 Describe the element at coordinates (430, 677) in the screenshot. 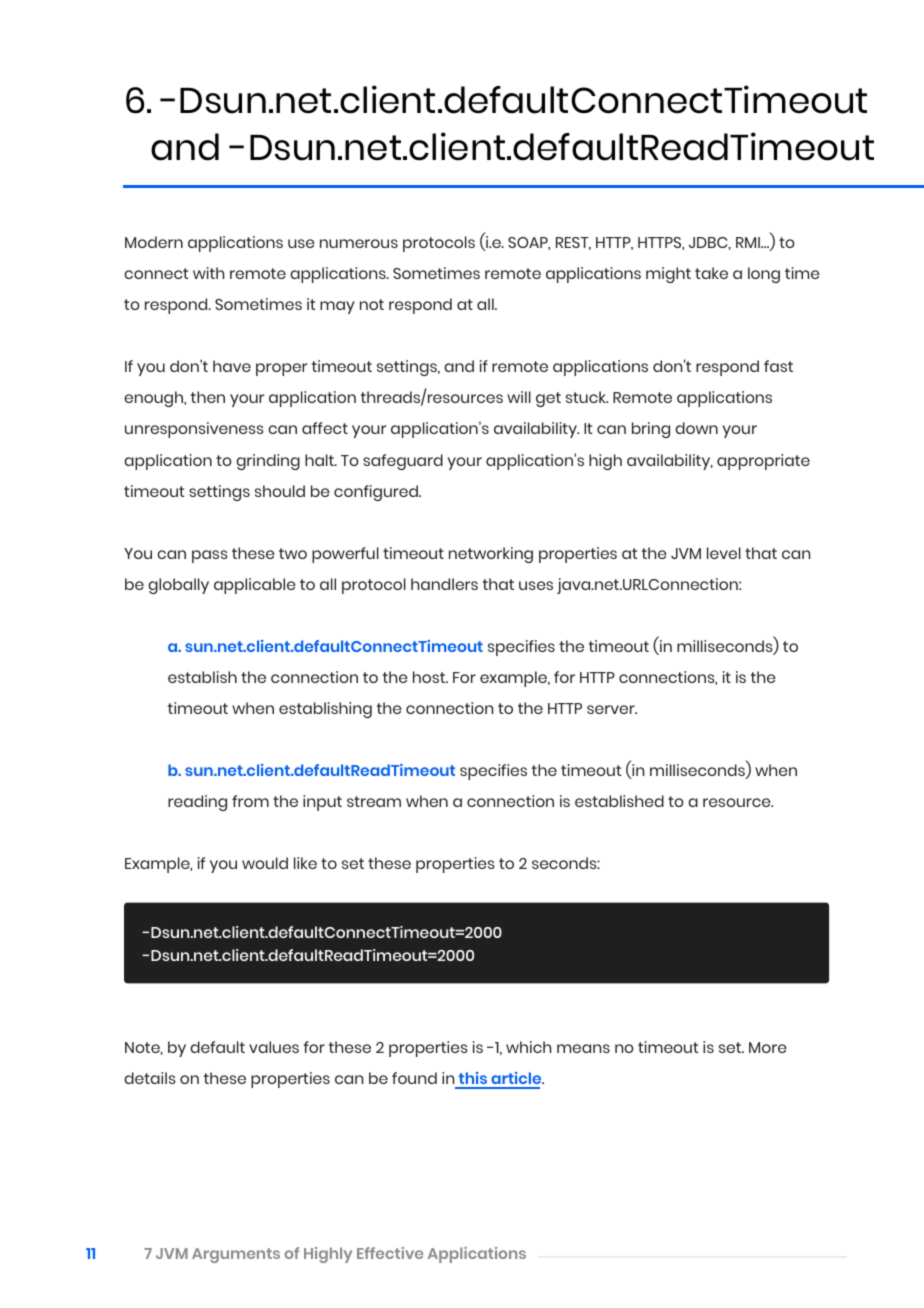

I see `host` at that location.
